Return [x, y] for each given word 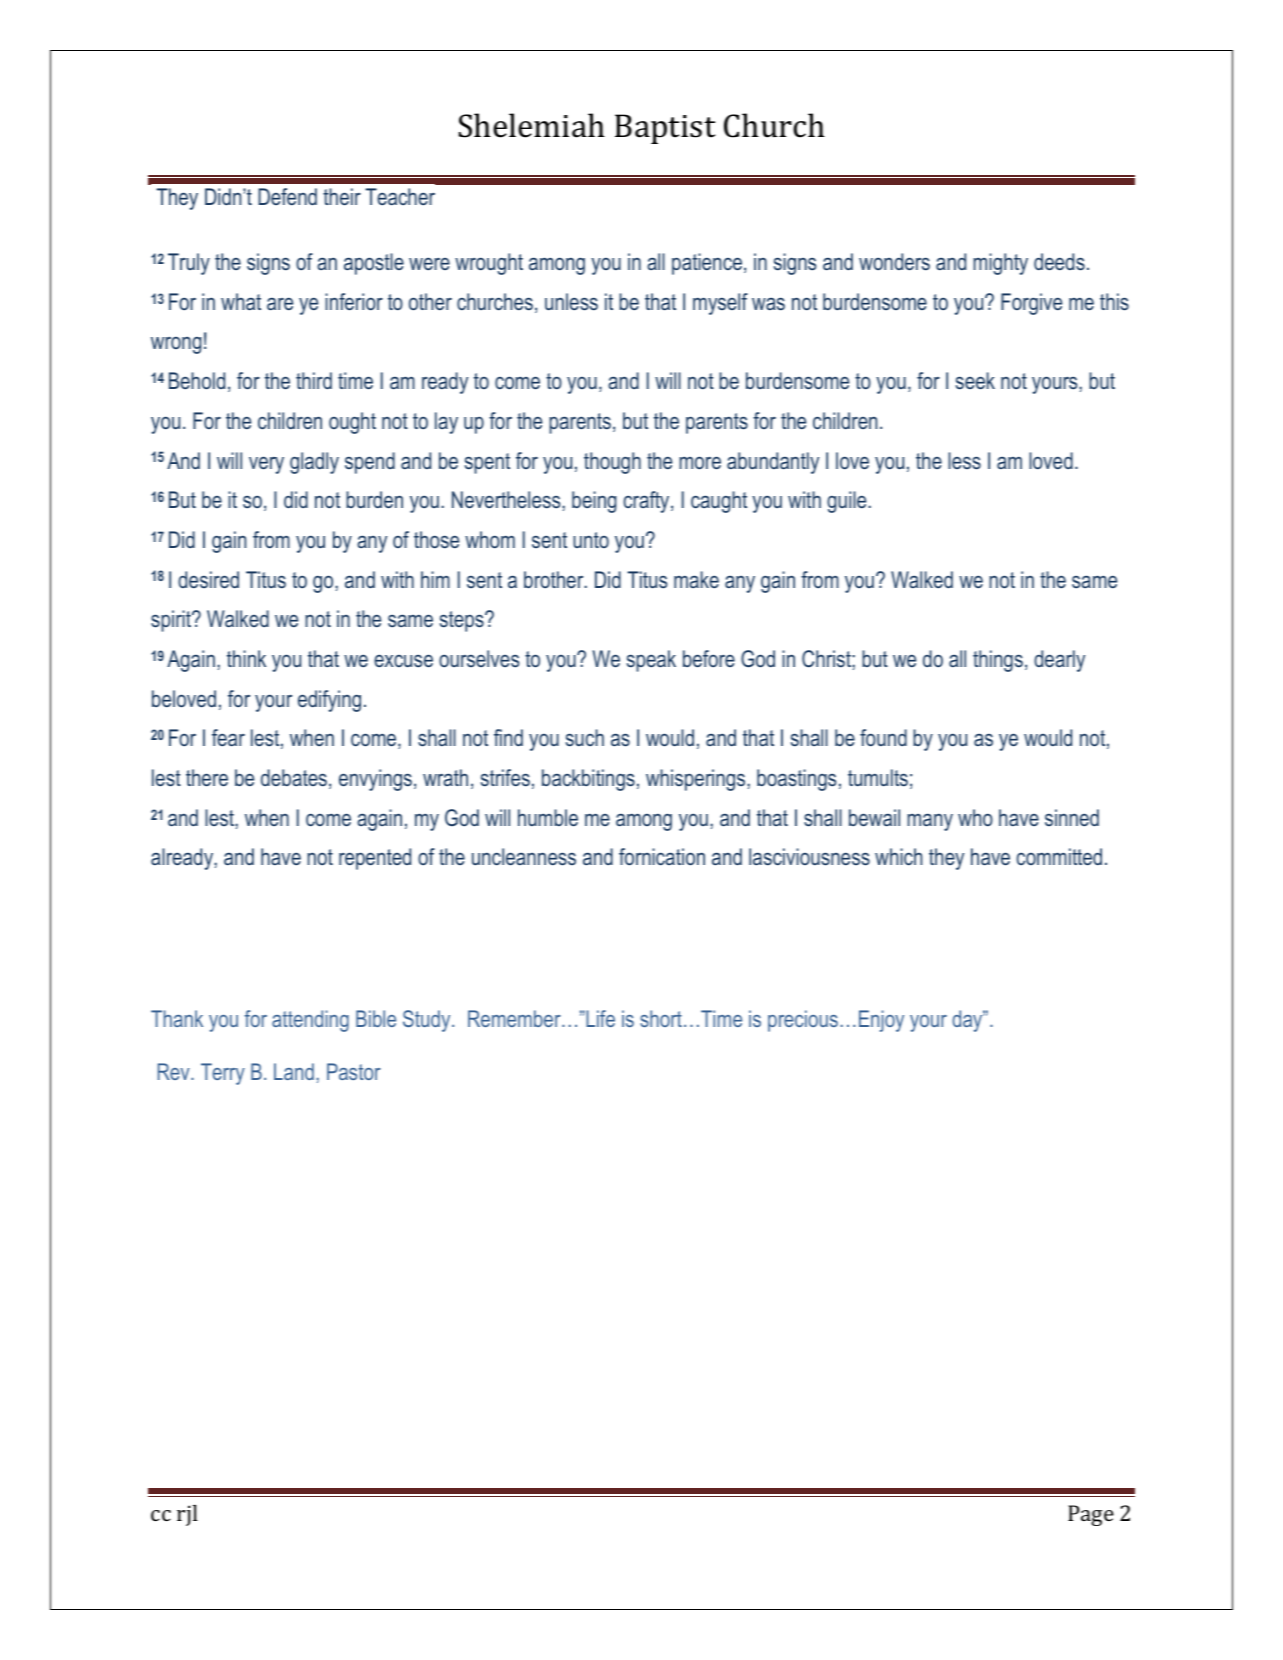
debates [294, 778]
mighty [1000, 264]
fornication [662, 856]
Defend [287, 196]
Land [294, 1071]
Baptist [665, 129]
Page [1091, 1515]
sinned [1072, 817]
